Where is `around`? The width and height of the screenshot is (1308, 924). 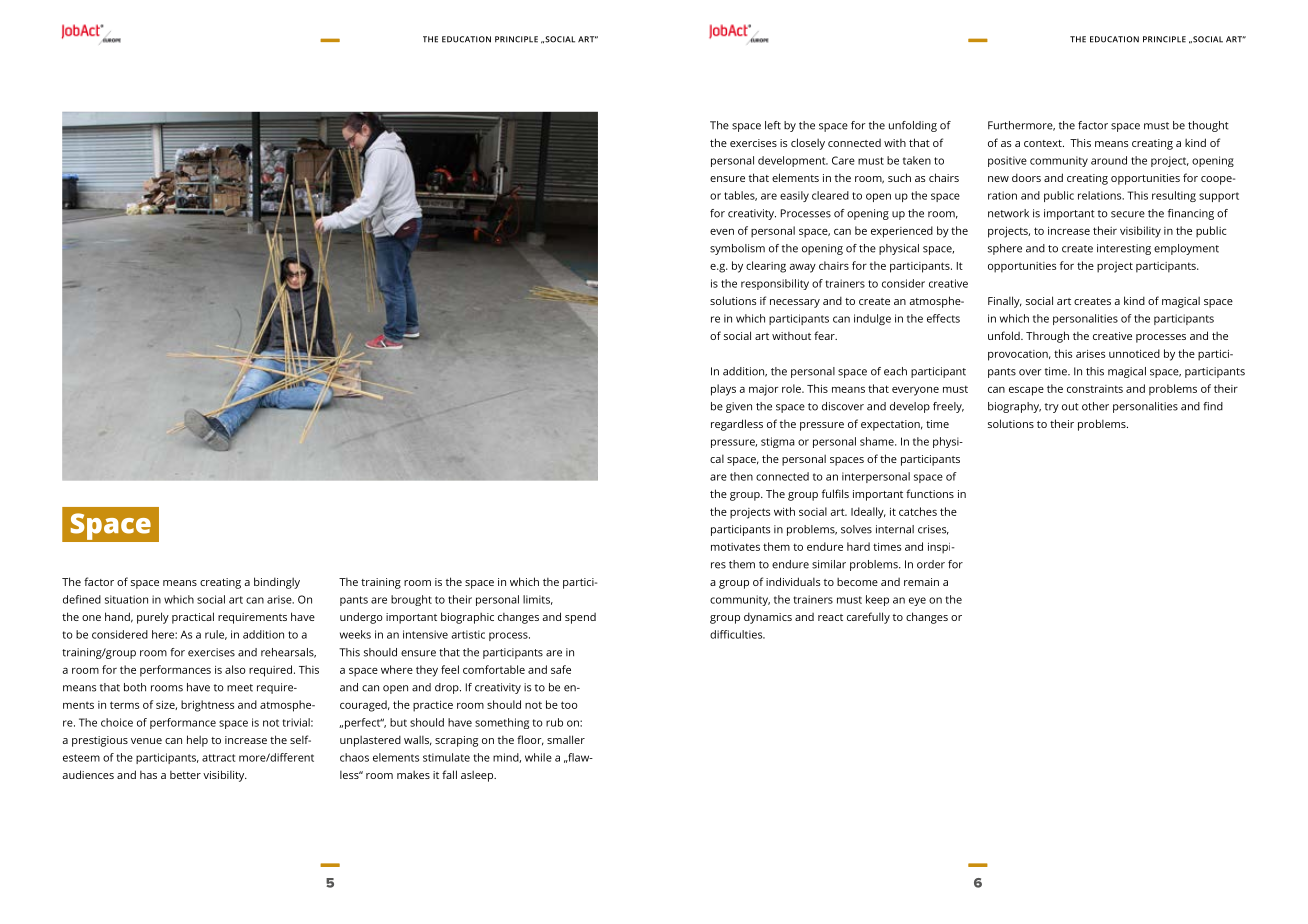
around is located at coordinates (1109, 160).
